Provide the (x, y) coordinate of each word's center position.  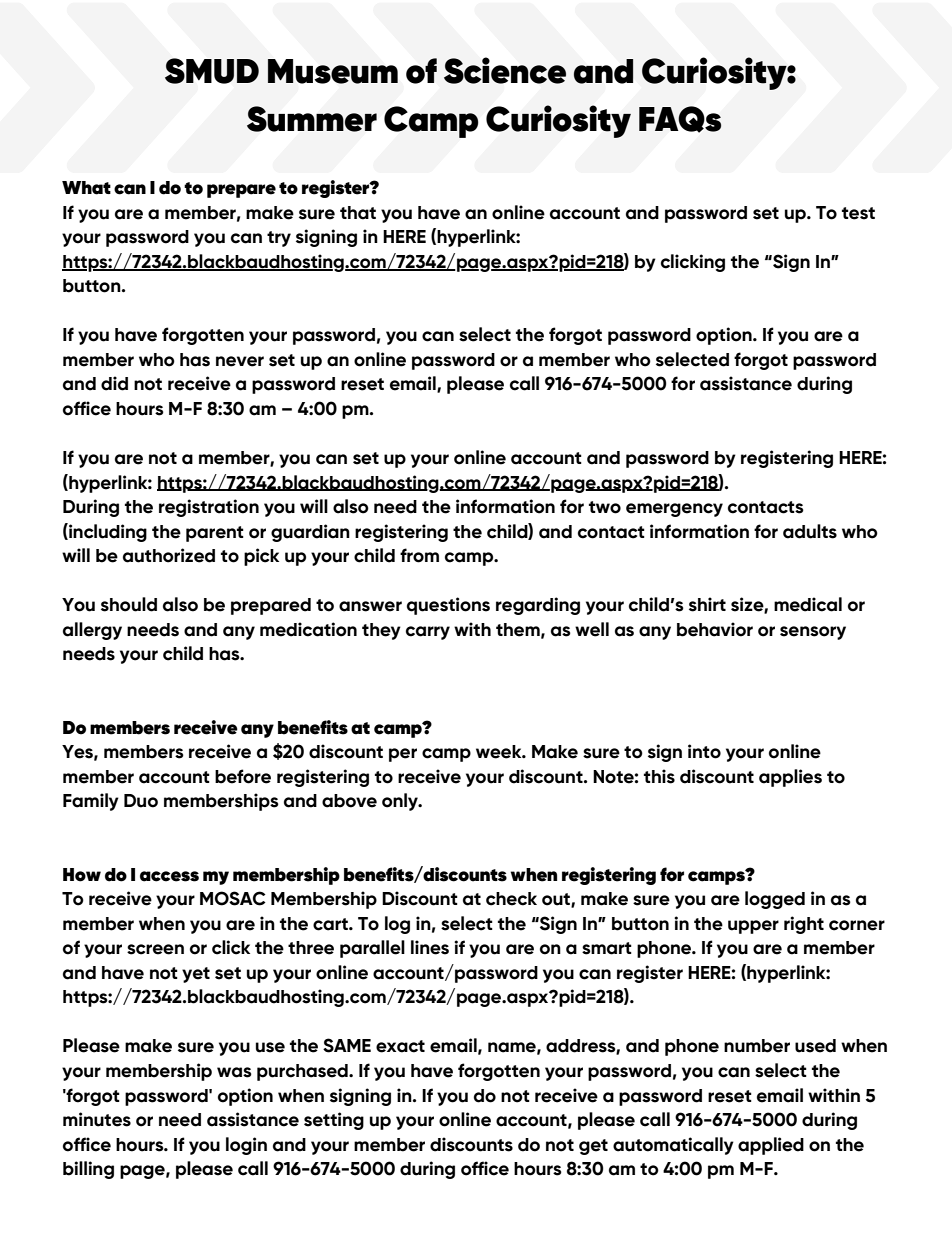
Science (505, 70)
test (858, 213)
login (246, 1146)
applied (771, 1146)
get (593, 1147)
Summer (312, 119)
